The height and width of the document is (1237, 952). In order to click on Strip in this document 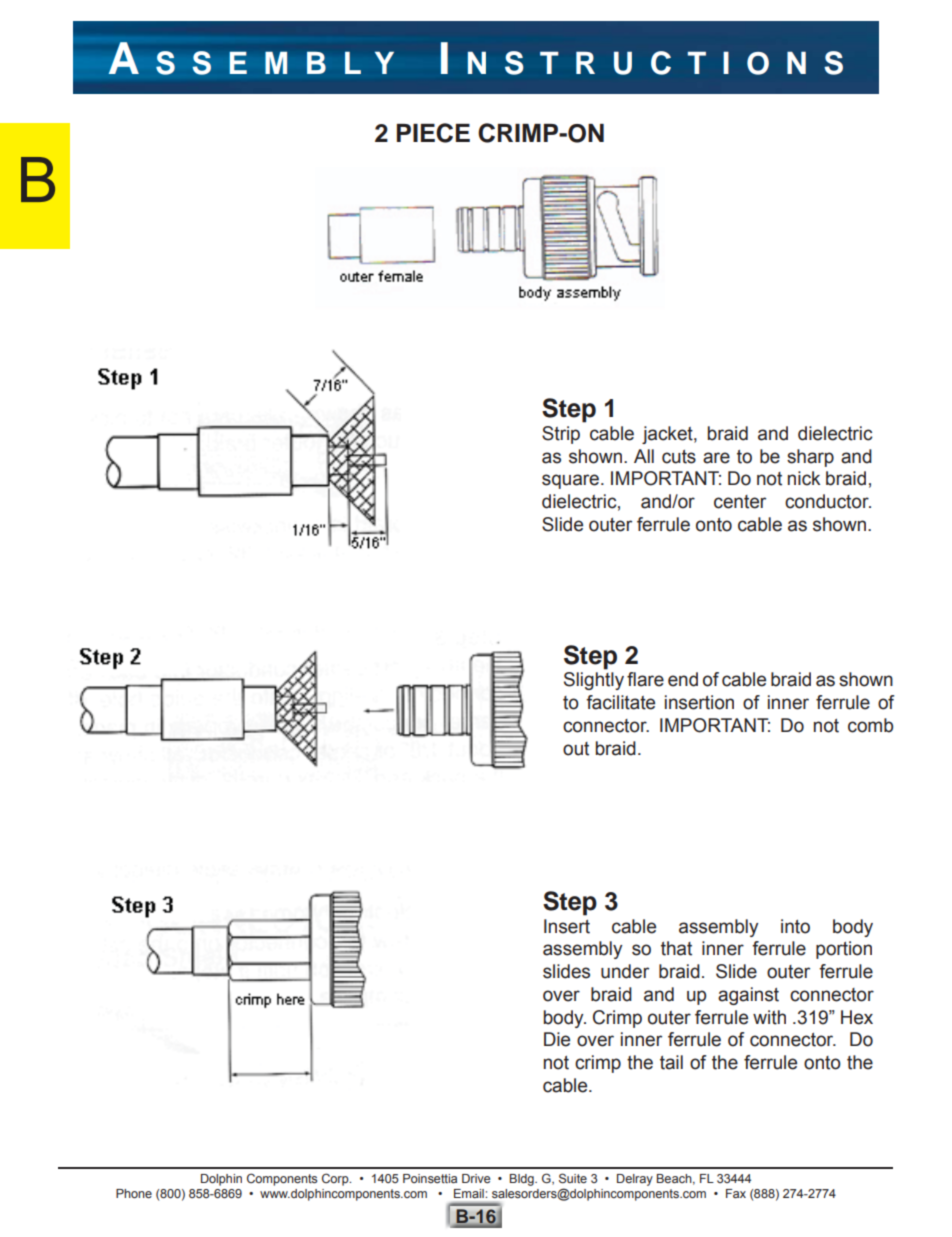, I will do `click(561, 435)`.
